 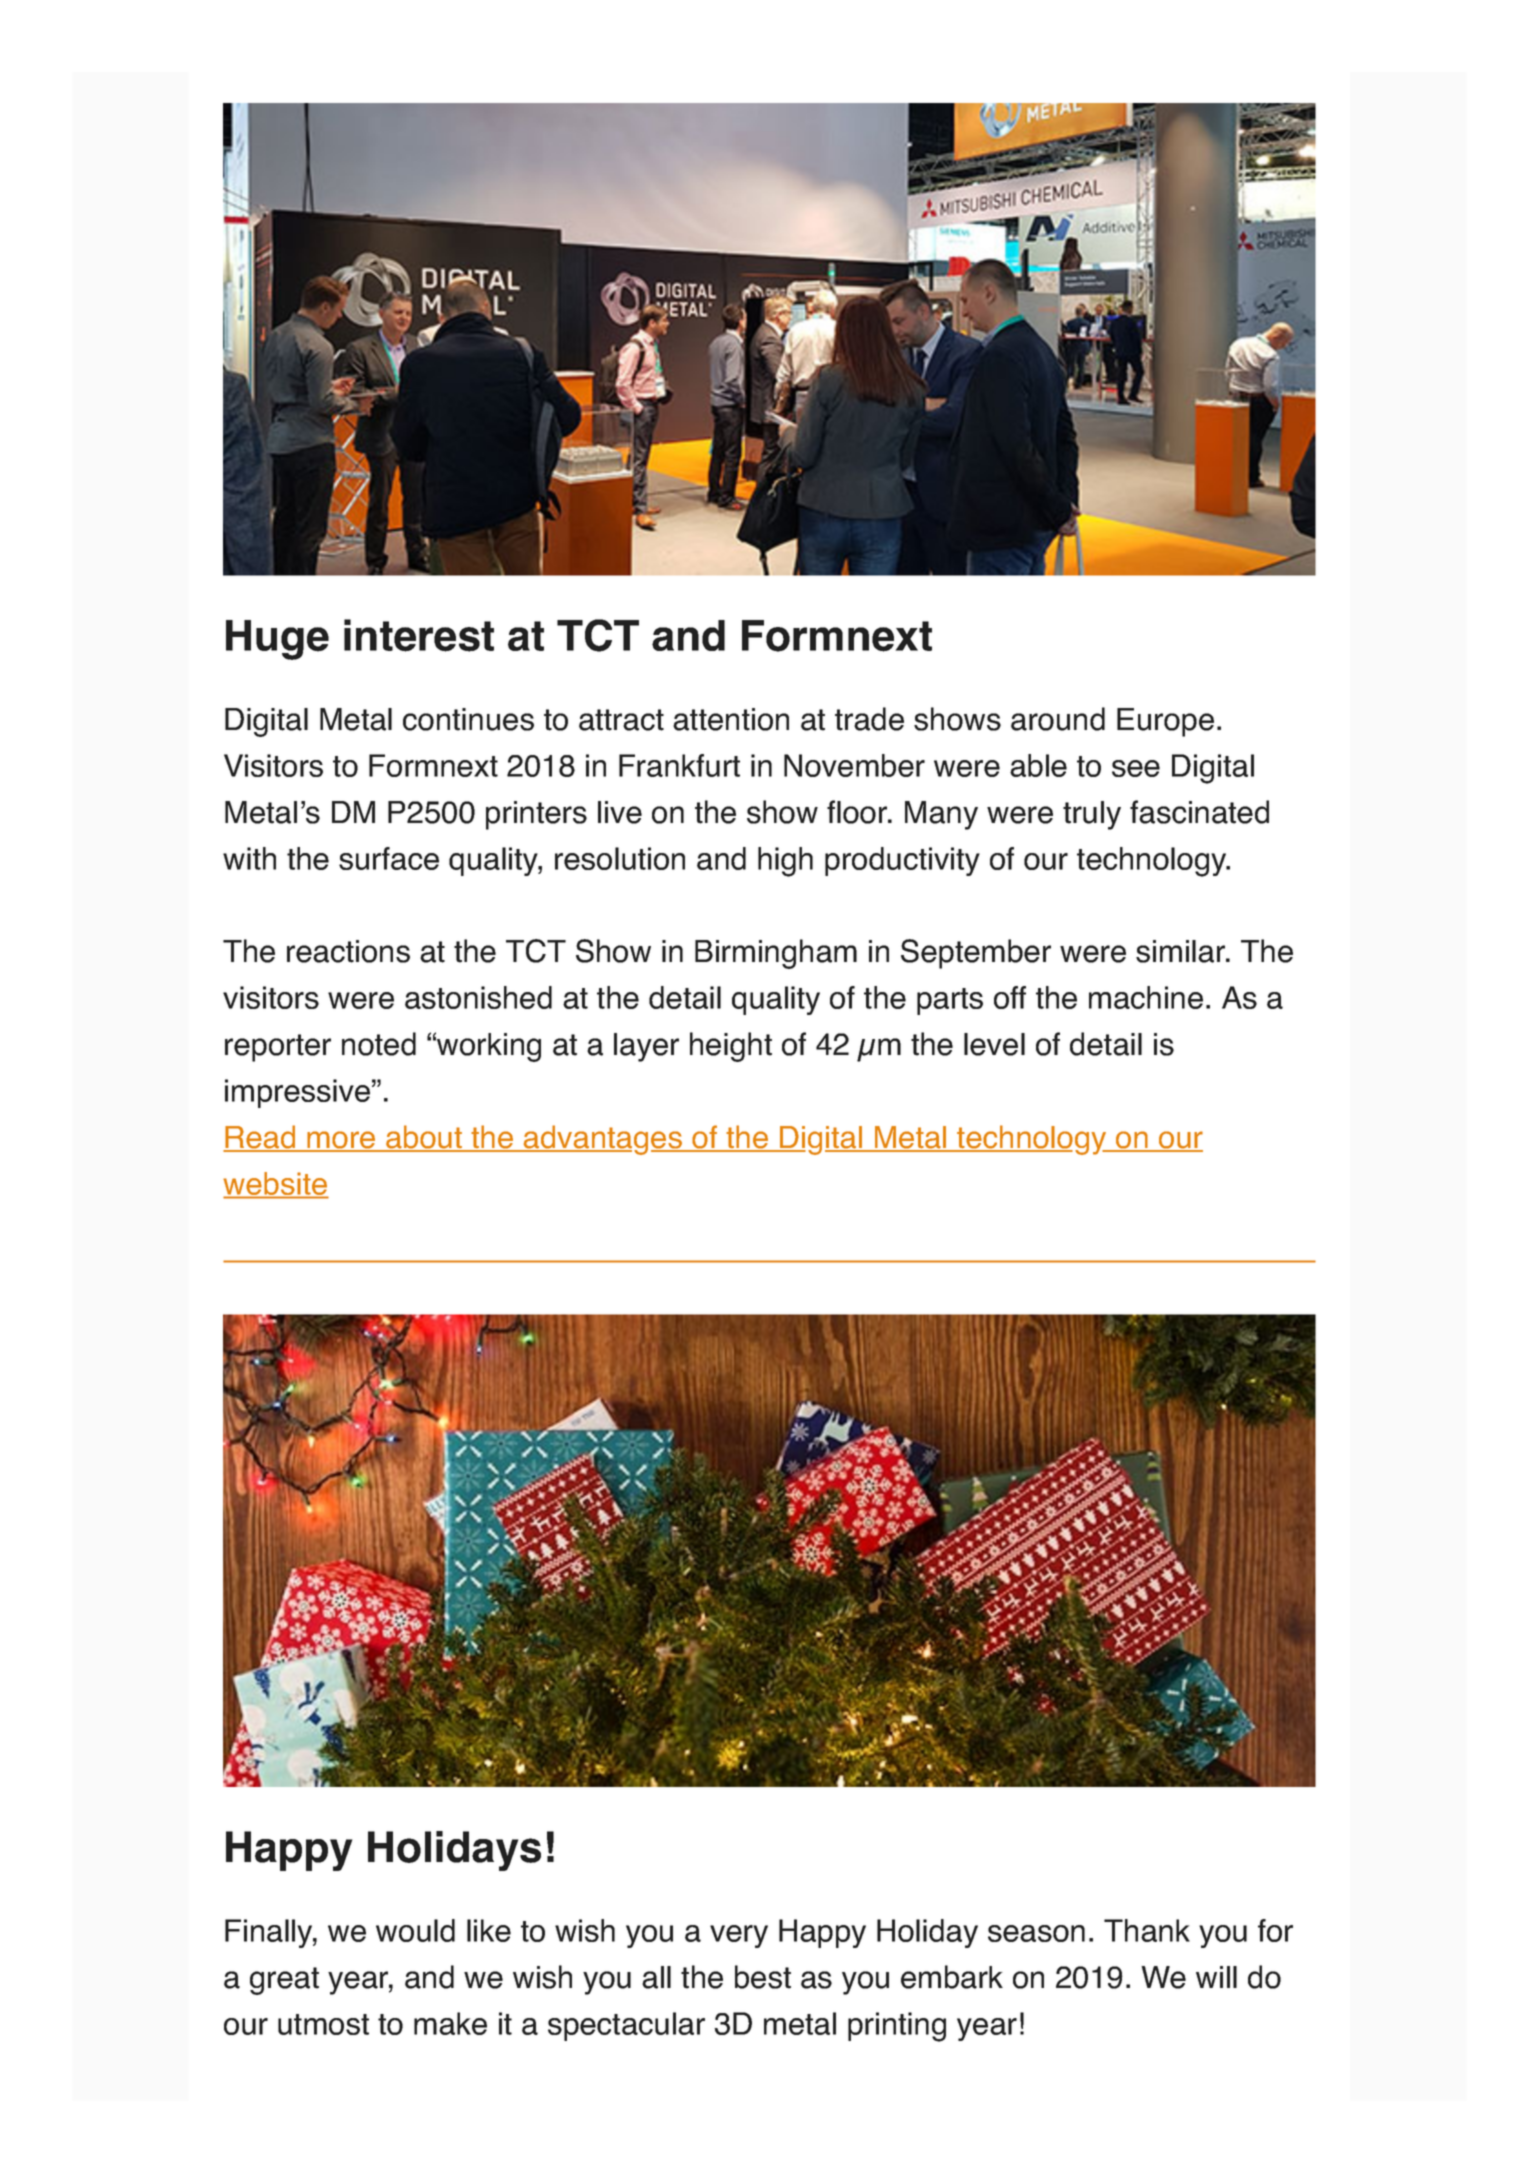 What do you see at coordinates (731, 719) in the screenshot?
I see `attention` at bounding box center [731, 719].
